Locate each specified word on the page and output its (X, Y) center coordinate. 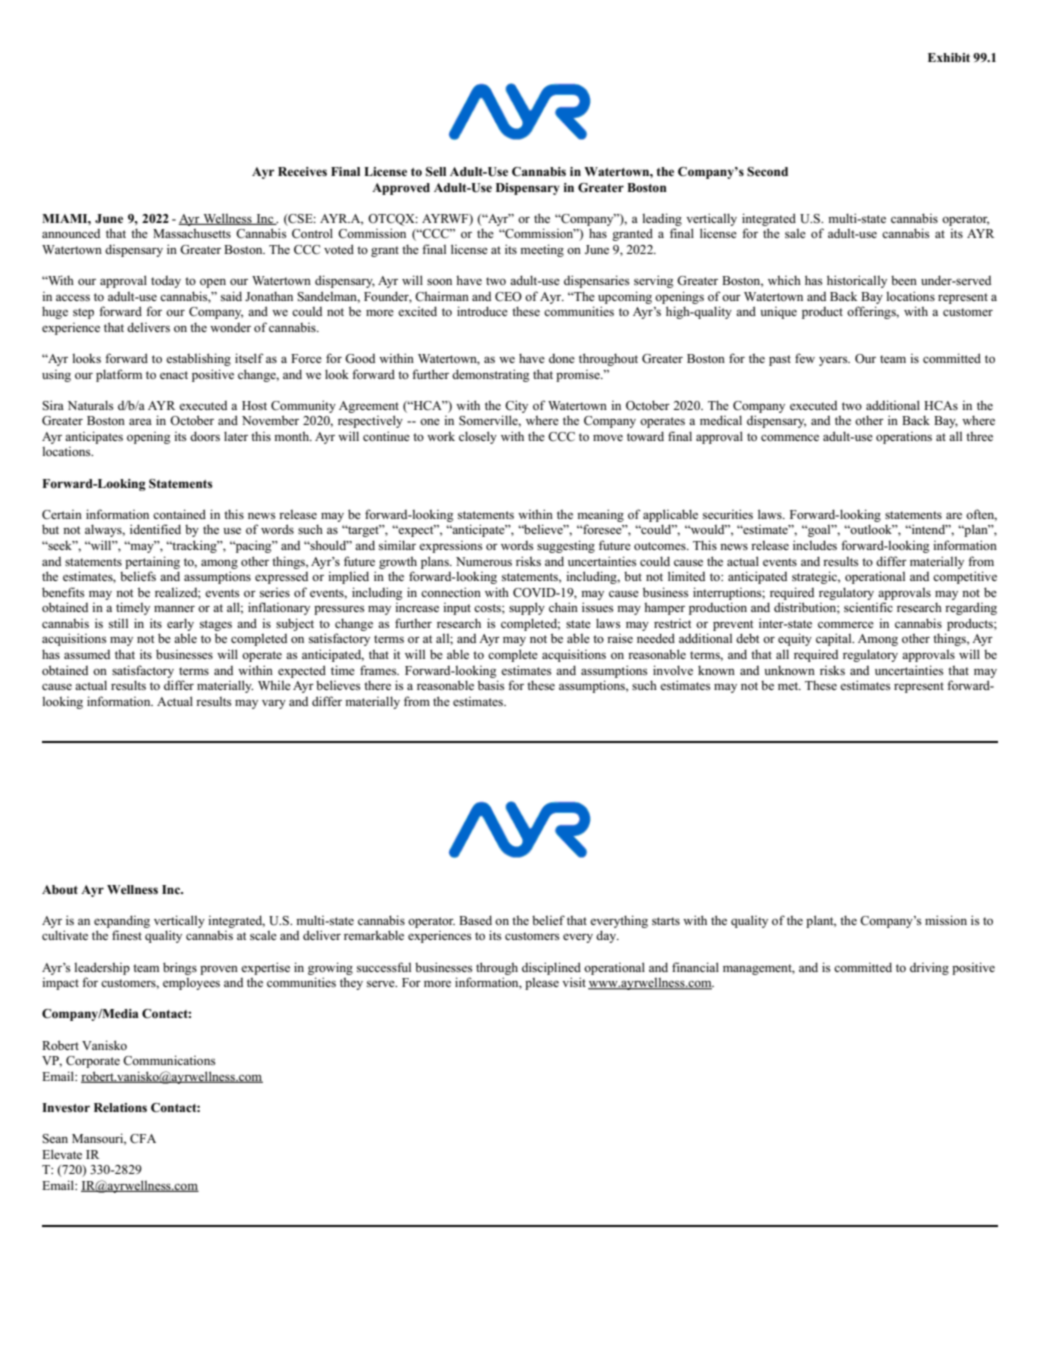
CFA (143, 1138)
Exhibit (949, 57)
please (542, 984)
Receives (302, 171)
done (562, 358)
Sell (436, 172)
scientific (868, 607)
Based (475, 920)
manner (174, 608)
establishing (198, 359)
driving (929, 968)
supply (527, 608)
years (834, 361)
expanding (122, 921)
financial (695, 967)
